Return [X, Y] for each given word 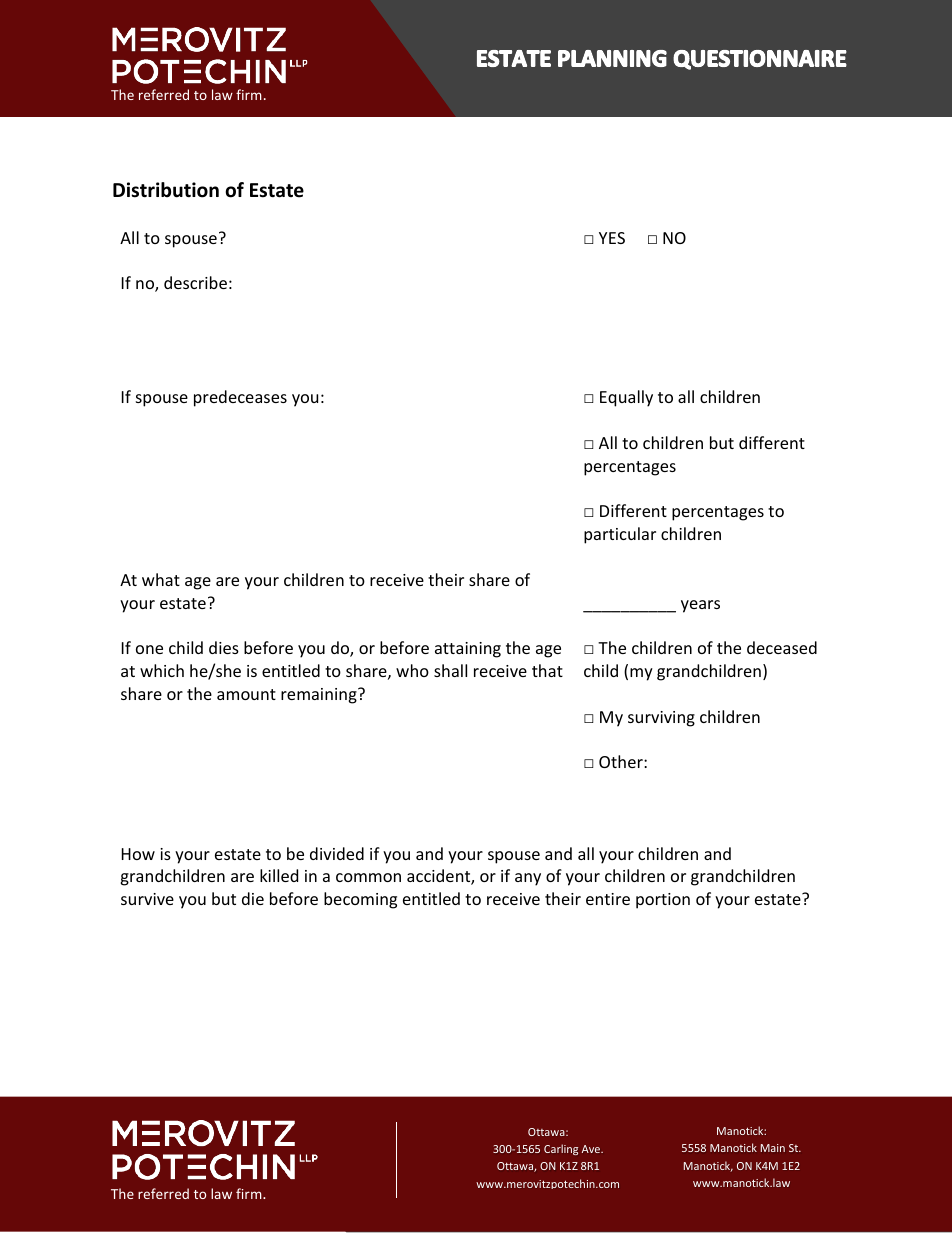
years [700, 606]
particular [620, 535]
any [528, 879]
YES [612, 238]
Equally [626, 398]
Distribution [166, 190]
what [161, 579]
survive [147, 899]
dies [224, 647]
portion [663, 901]
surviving [661, 719]
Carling [561, 1149]
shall [450, 670]
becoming [360, 900]
